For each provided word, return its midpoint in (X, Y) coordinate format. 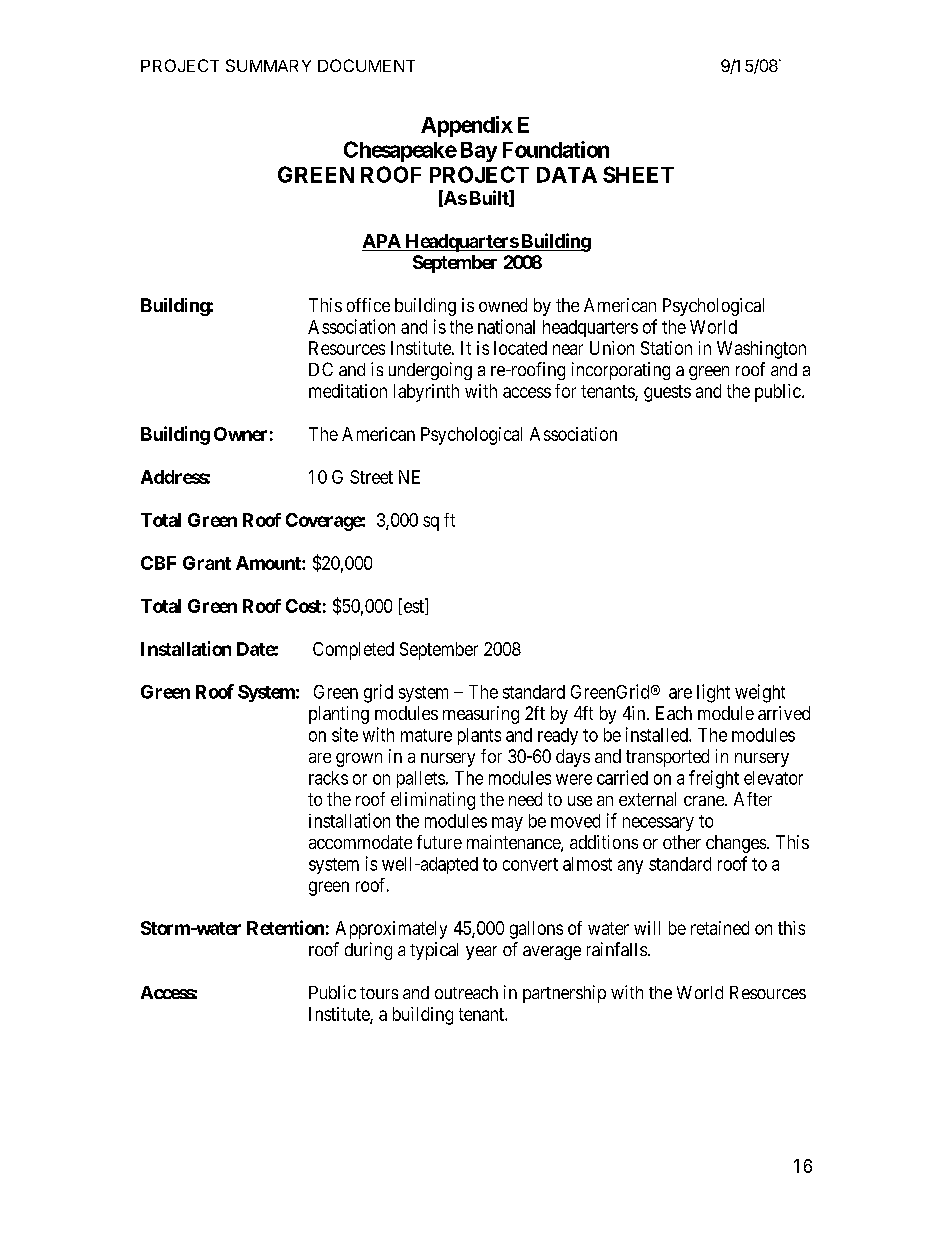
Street (371, 477)
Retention (285, 927)
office (368, 305)
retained (720, 928)
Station (666, 348)
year (481, 953)
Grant (207, 563)
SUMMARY (268, 65)
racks (328, 778)
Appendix (467, 126)
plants (479, 736)
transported (667, 758)
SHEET (638, 174)
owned (503, 305)
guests (667, 393)
